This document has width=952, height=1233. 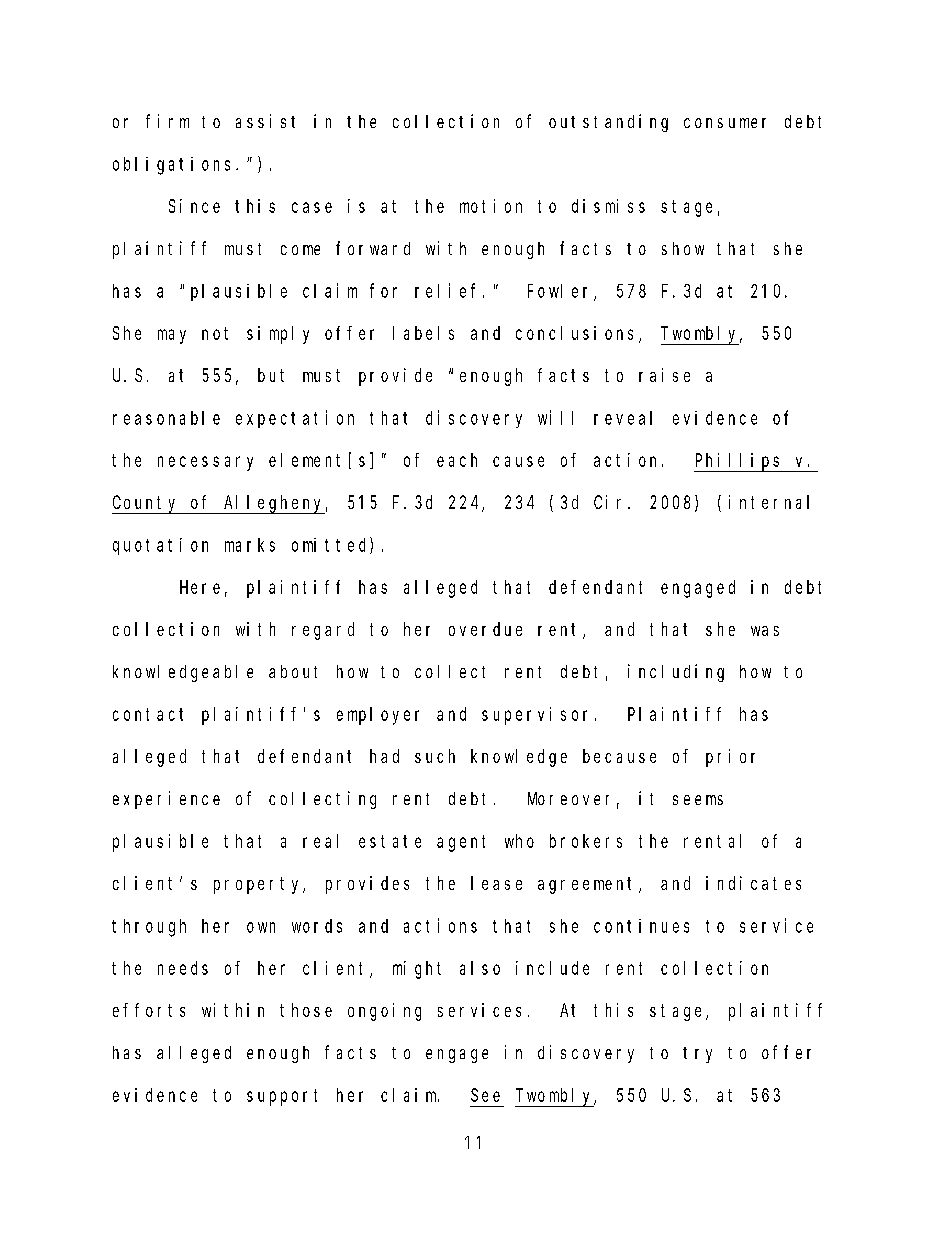 What do you see at coordinates (491, 206) in the document?
I see `motion` at bounding box center [491, 206].
